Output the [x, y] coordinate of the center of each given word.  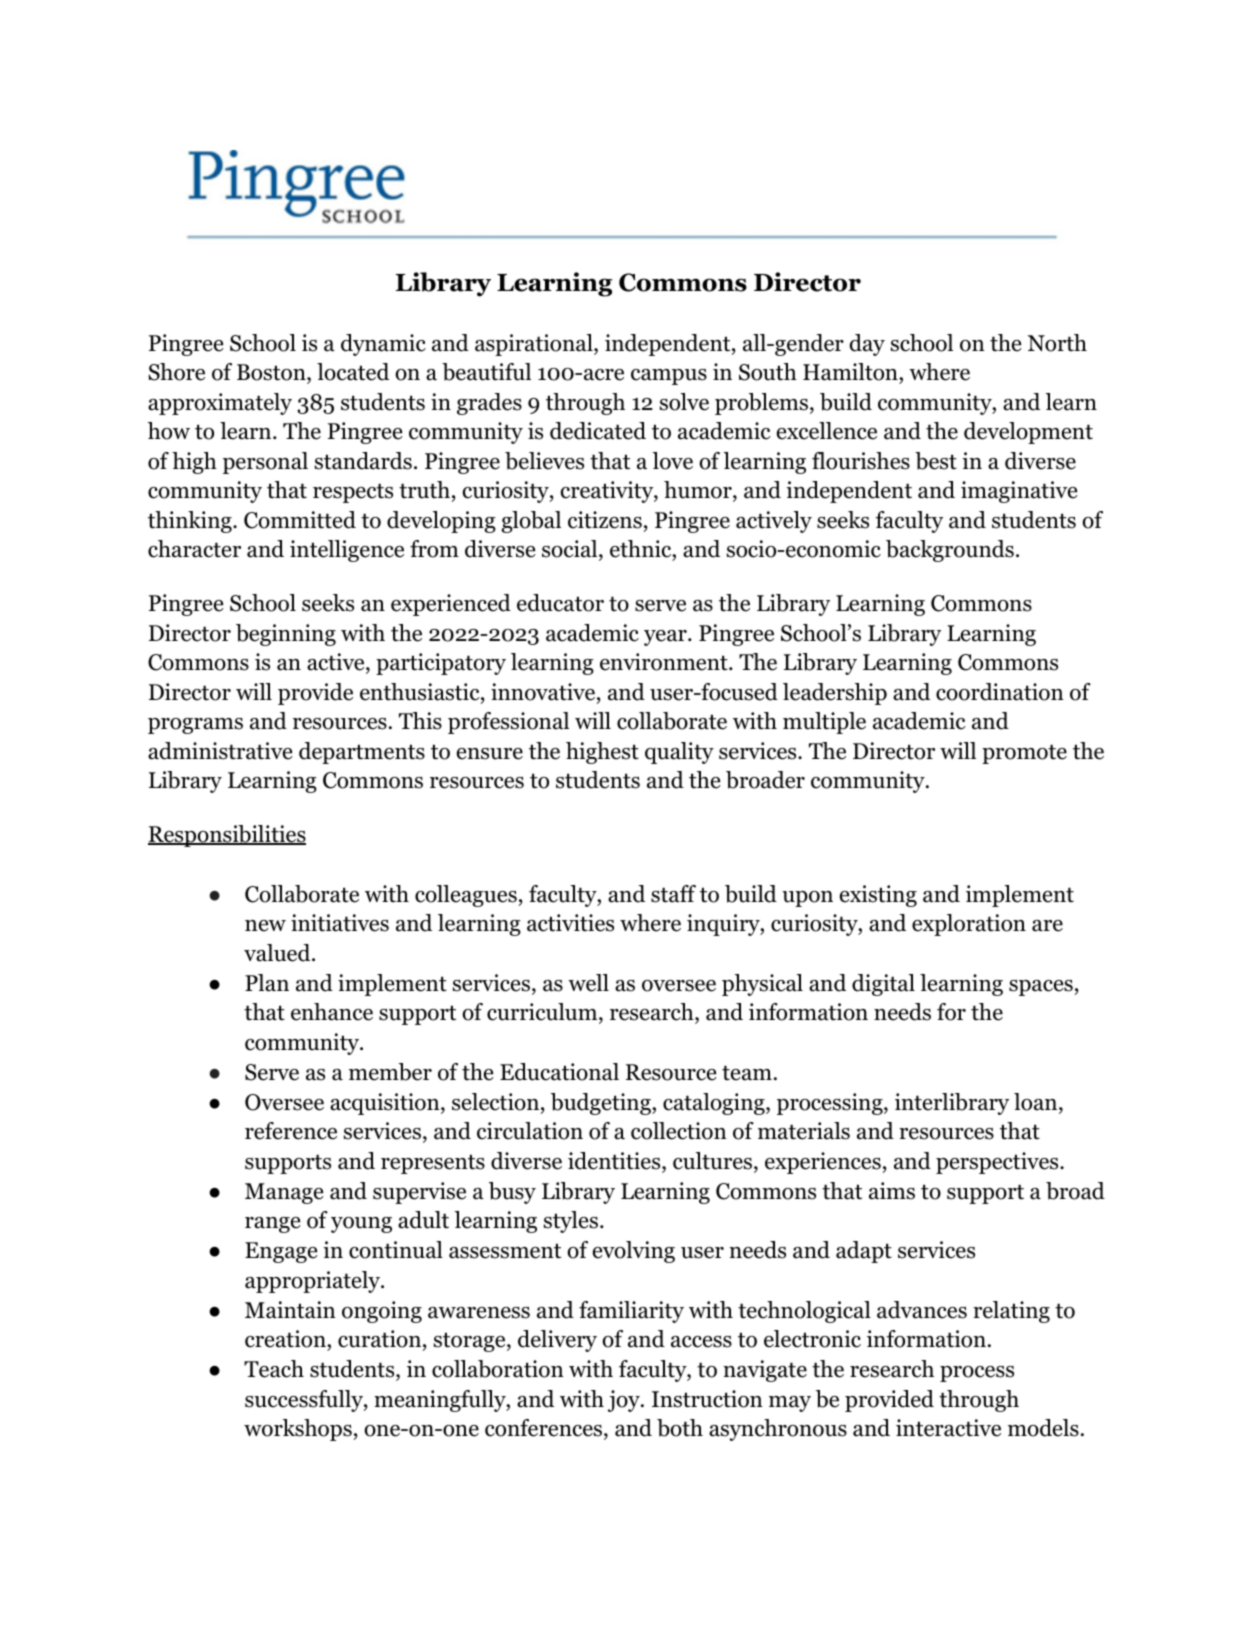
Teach [274, 1369]
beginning [286, 635]
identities [615, 1161]
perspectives [998, 1163]
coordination [1000, 692]
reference [291, 1131]
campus [669, 377]
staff [673, 894]
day [867, 345]
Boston [272, 372]
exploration [969, 925]
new [265, 926]
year [666, 638]
